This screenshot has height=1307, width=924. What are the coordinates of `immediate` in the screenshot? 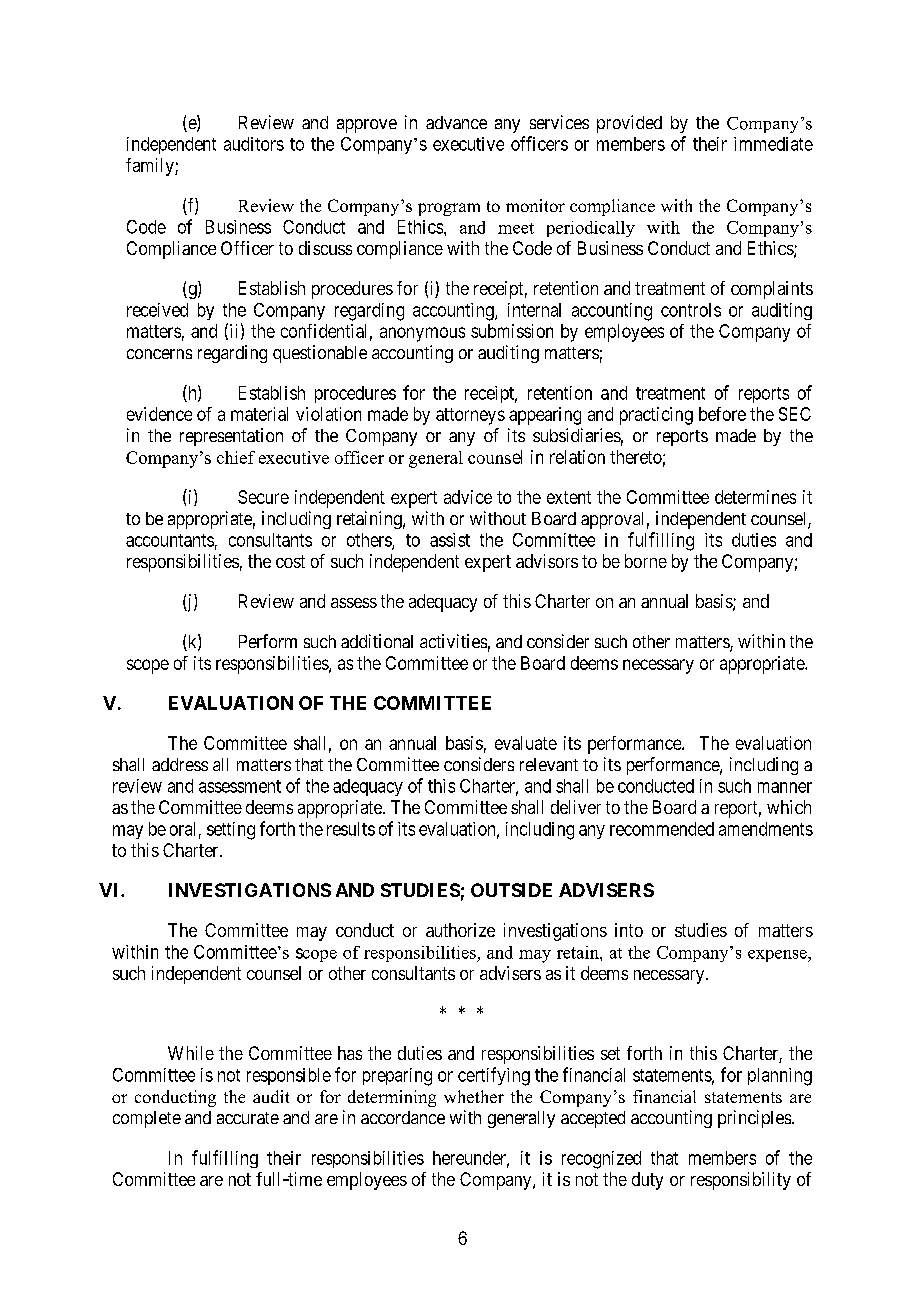 It's located at (773, 144).
